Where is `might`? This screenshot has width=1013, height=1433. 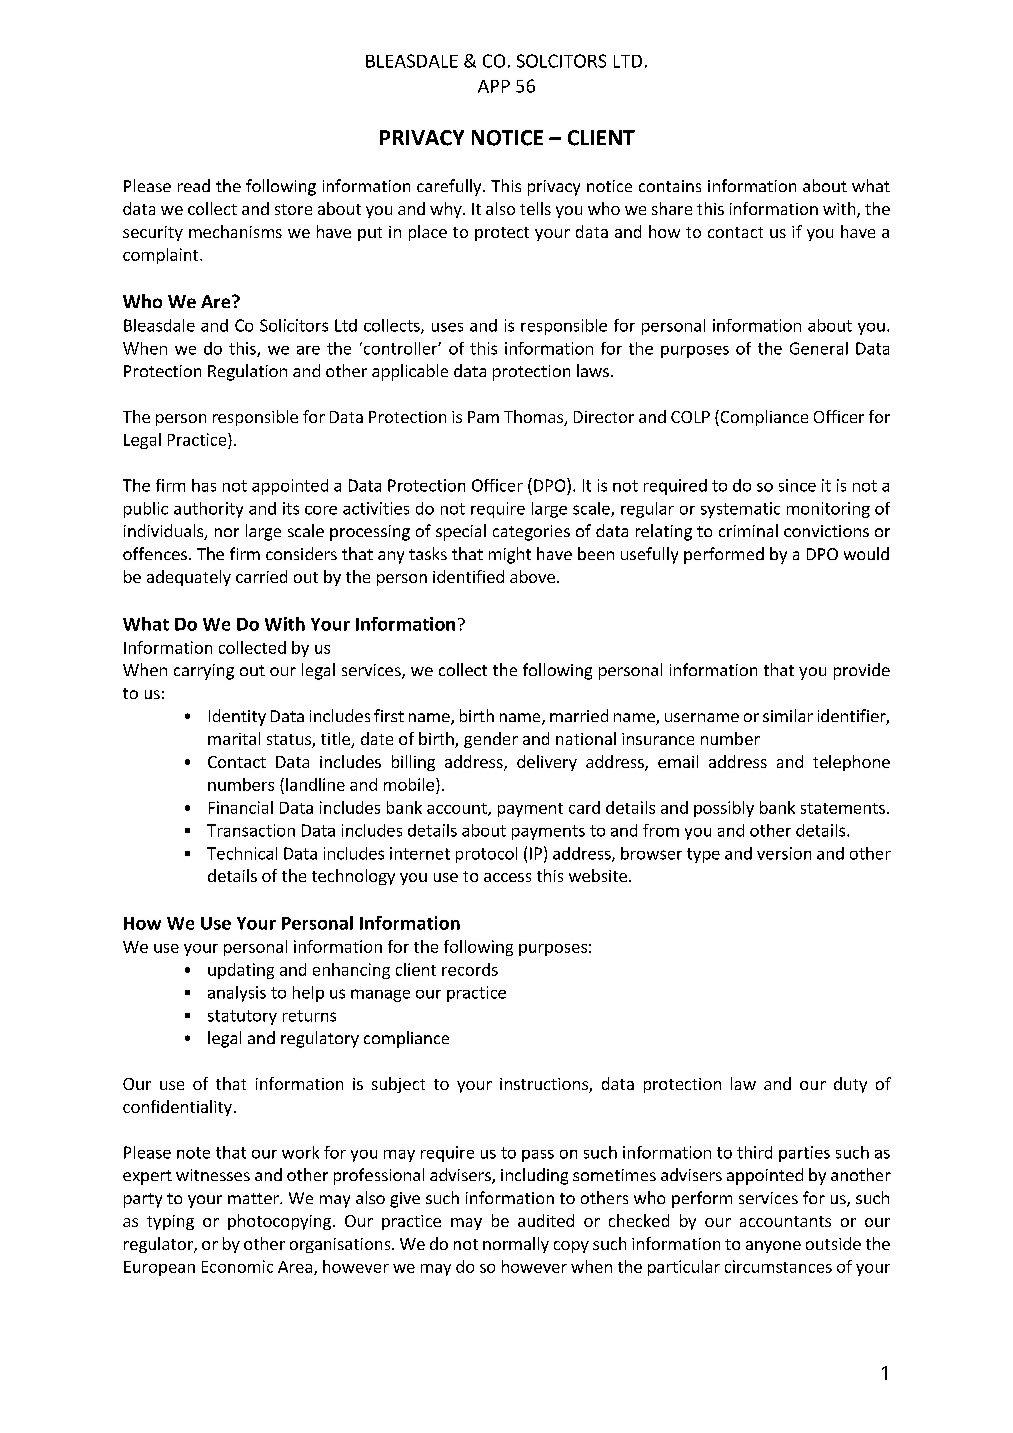 might is located at coordinates (510, 555).
